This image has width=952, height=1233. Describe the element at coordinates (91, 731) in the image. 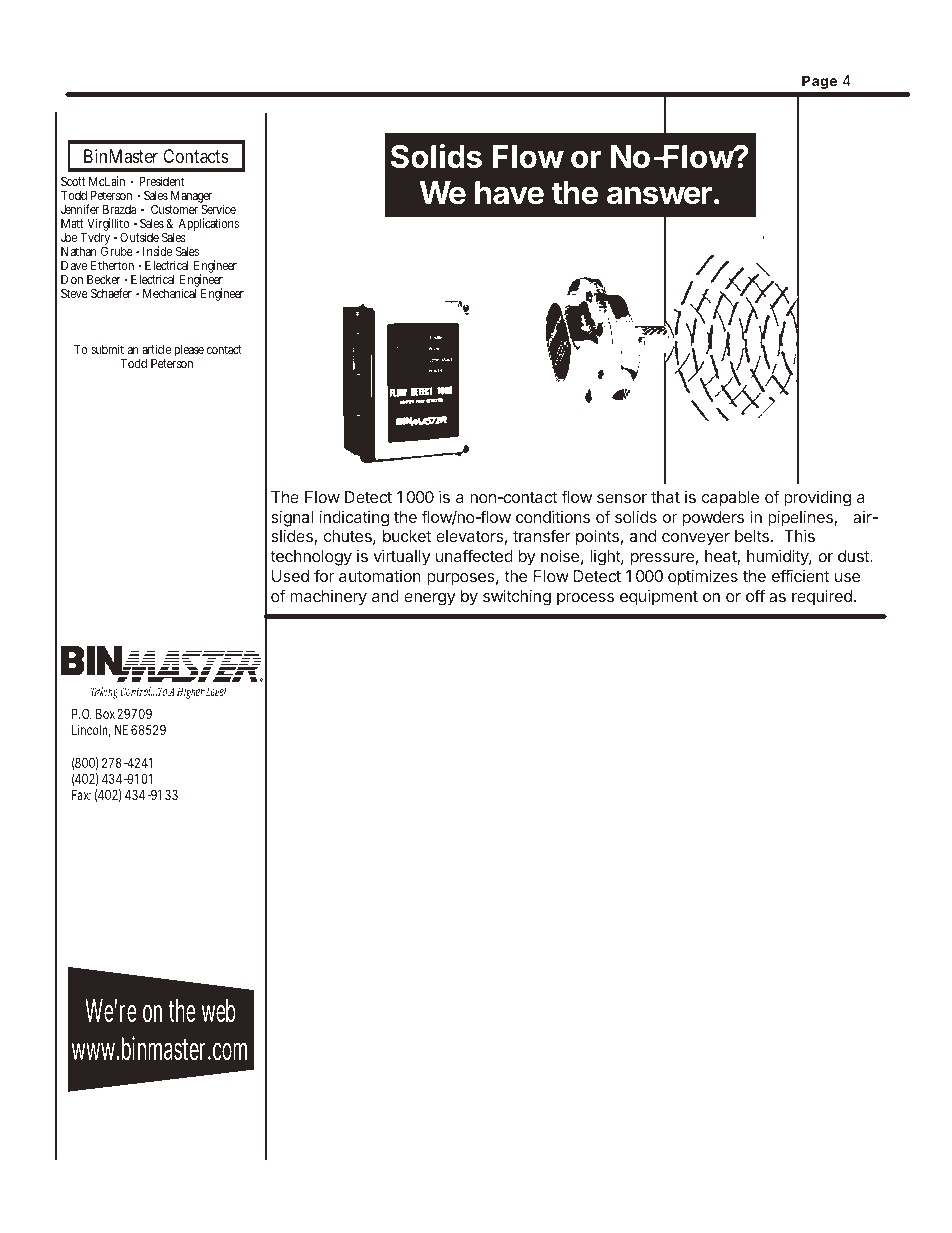

I see `Lincoln` at that location.
